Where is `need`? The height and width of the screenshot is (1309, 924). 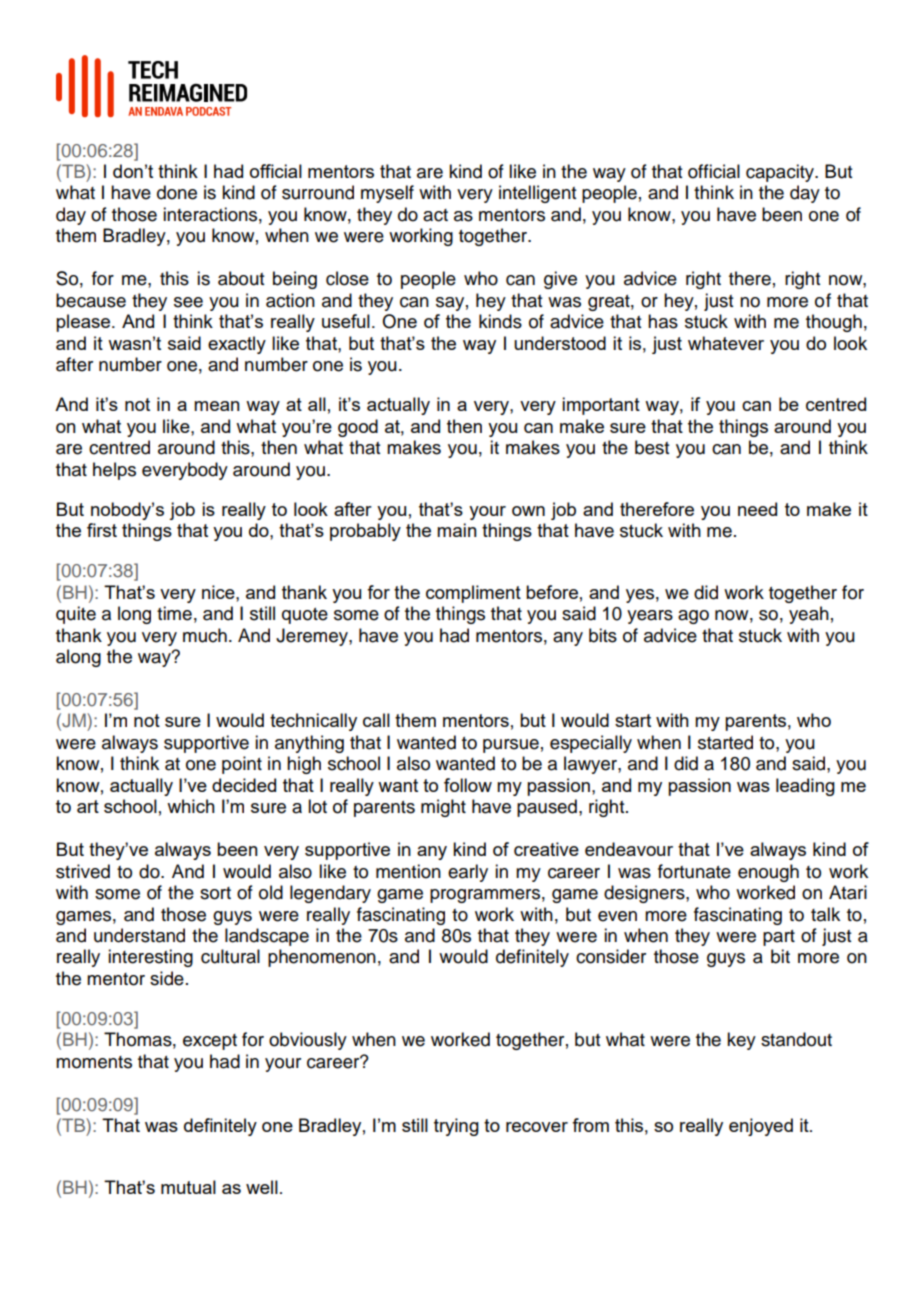 need is located at coordinates (757, 509).
